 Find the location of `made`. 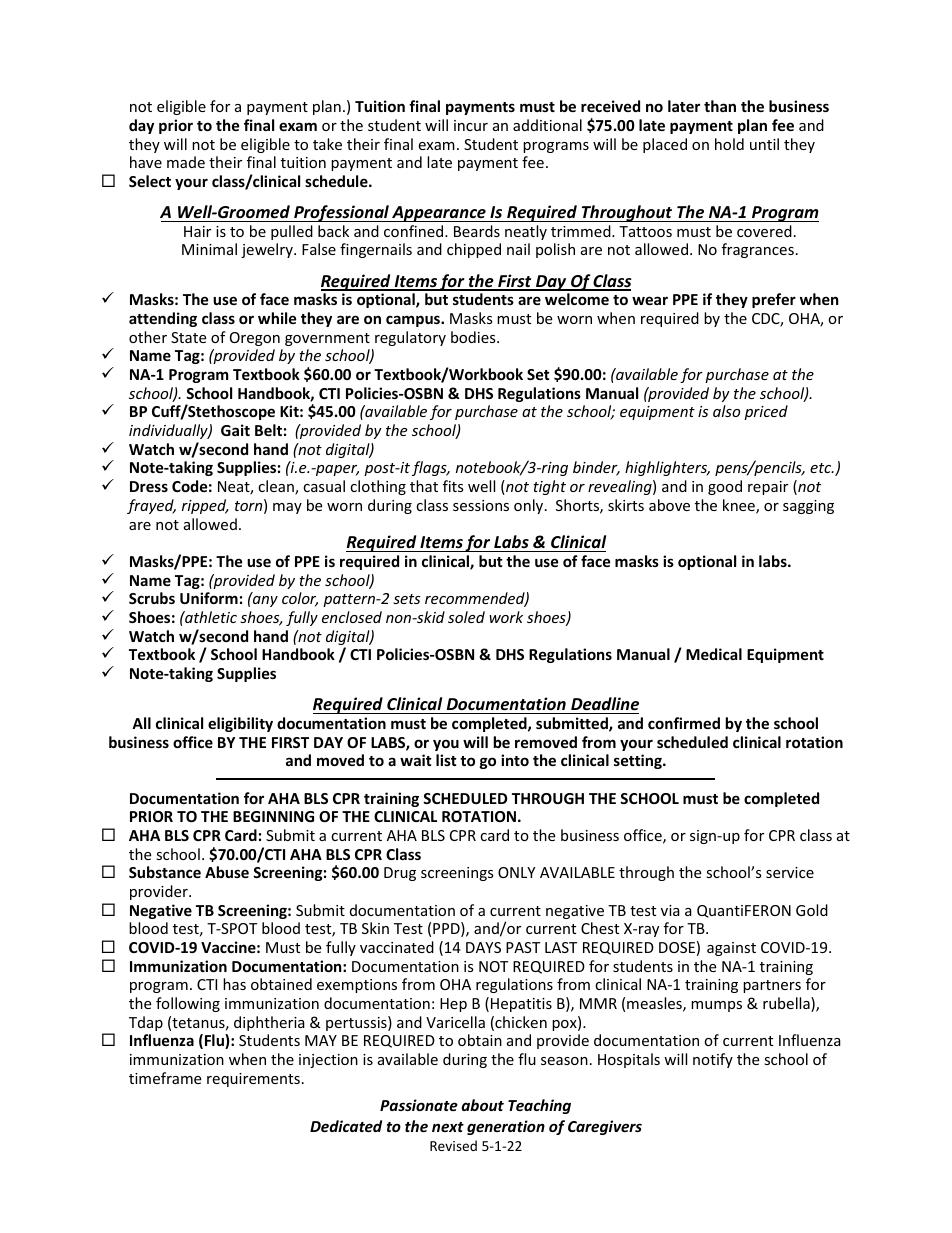

made is located at coordinates (186, 162).
